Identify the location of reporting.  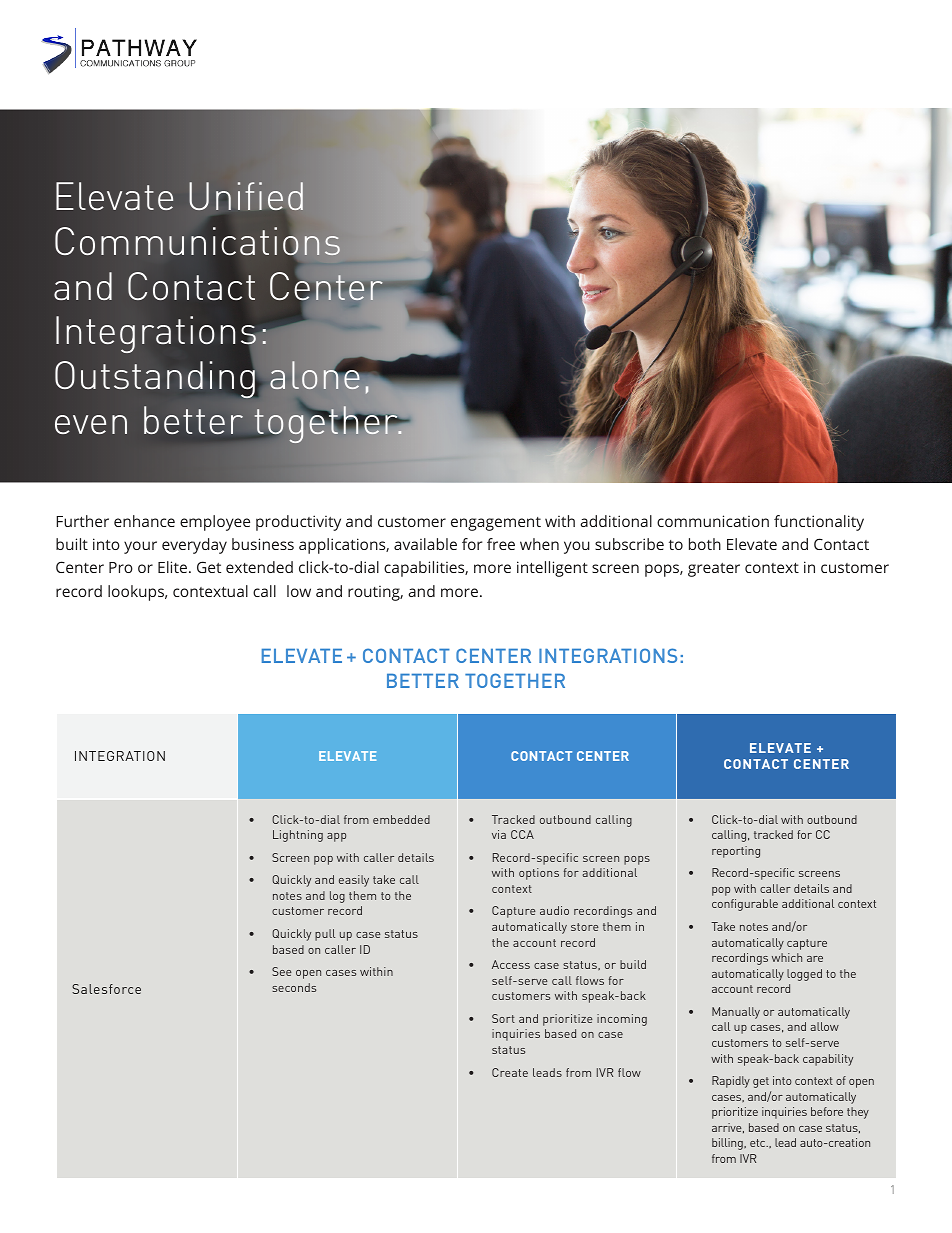
(736, 852).
